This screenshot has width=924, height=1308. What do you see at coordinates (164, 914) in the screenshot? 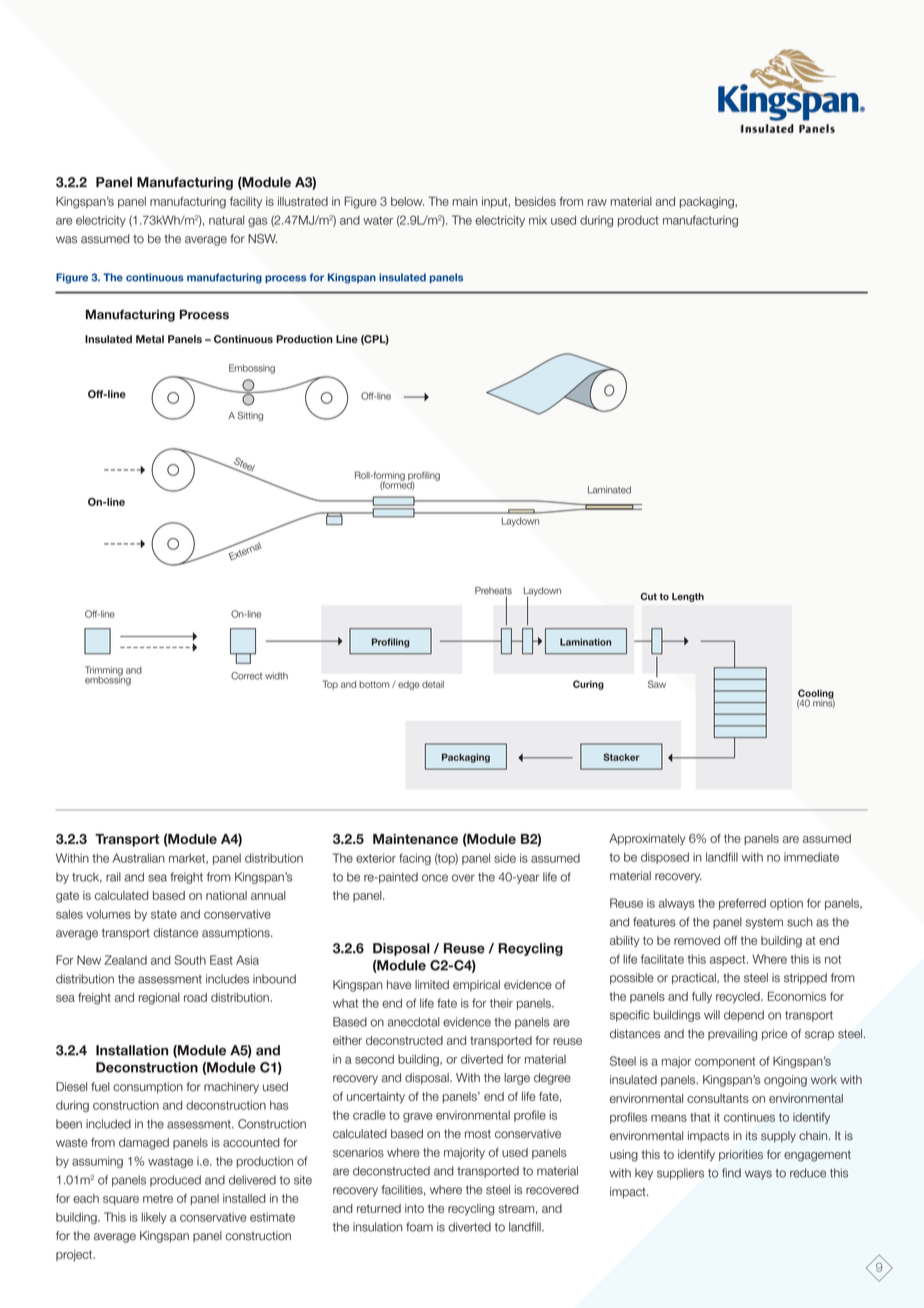
I see `state` at bounding box center [164, 914].
